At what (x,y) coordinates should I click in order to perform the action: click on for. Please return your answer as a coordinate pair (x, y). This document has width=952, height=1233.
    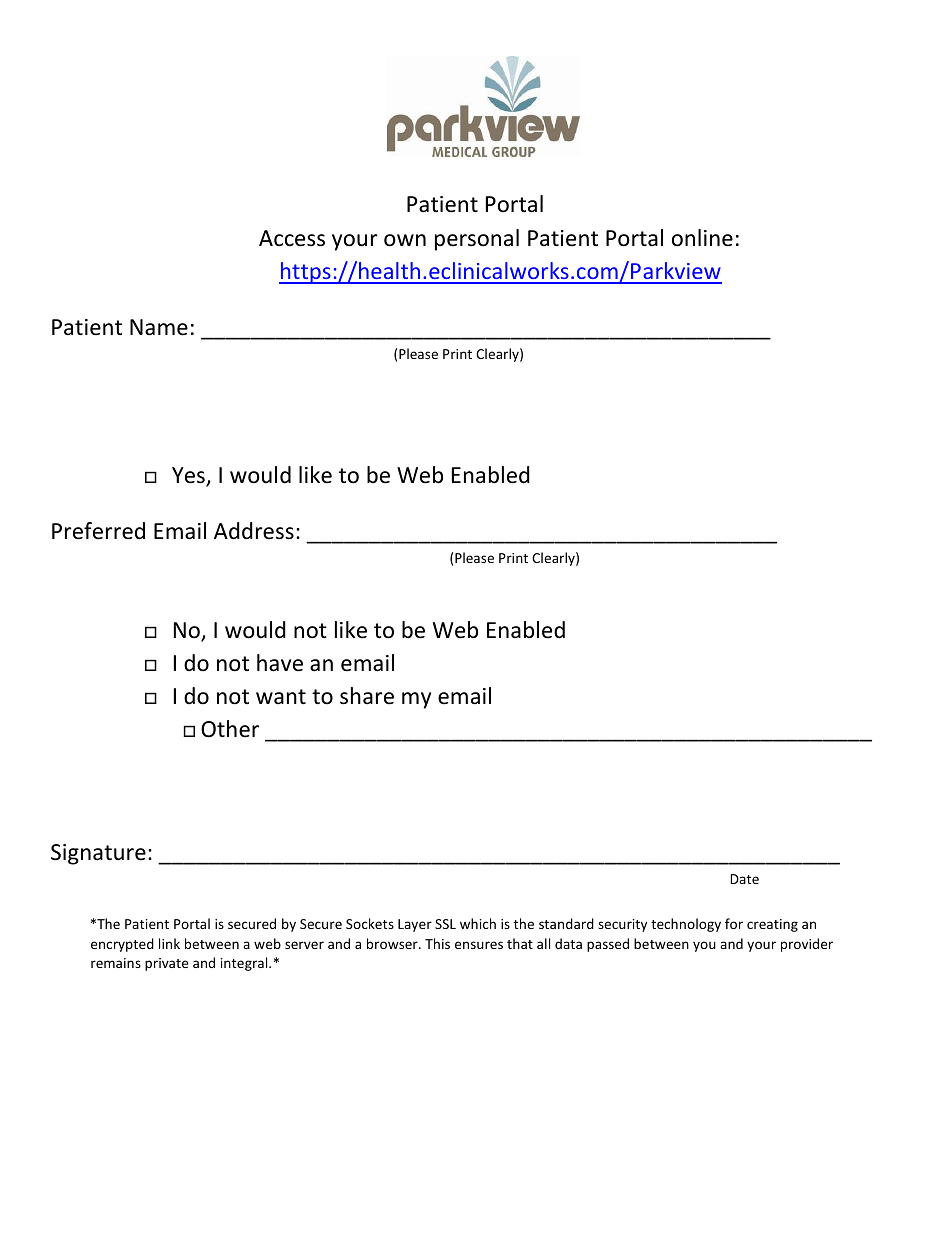
    Looking at the image, I should click on (734, 923).
